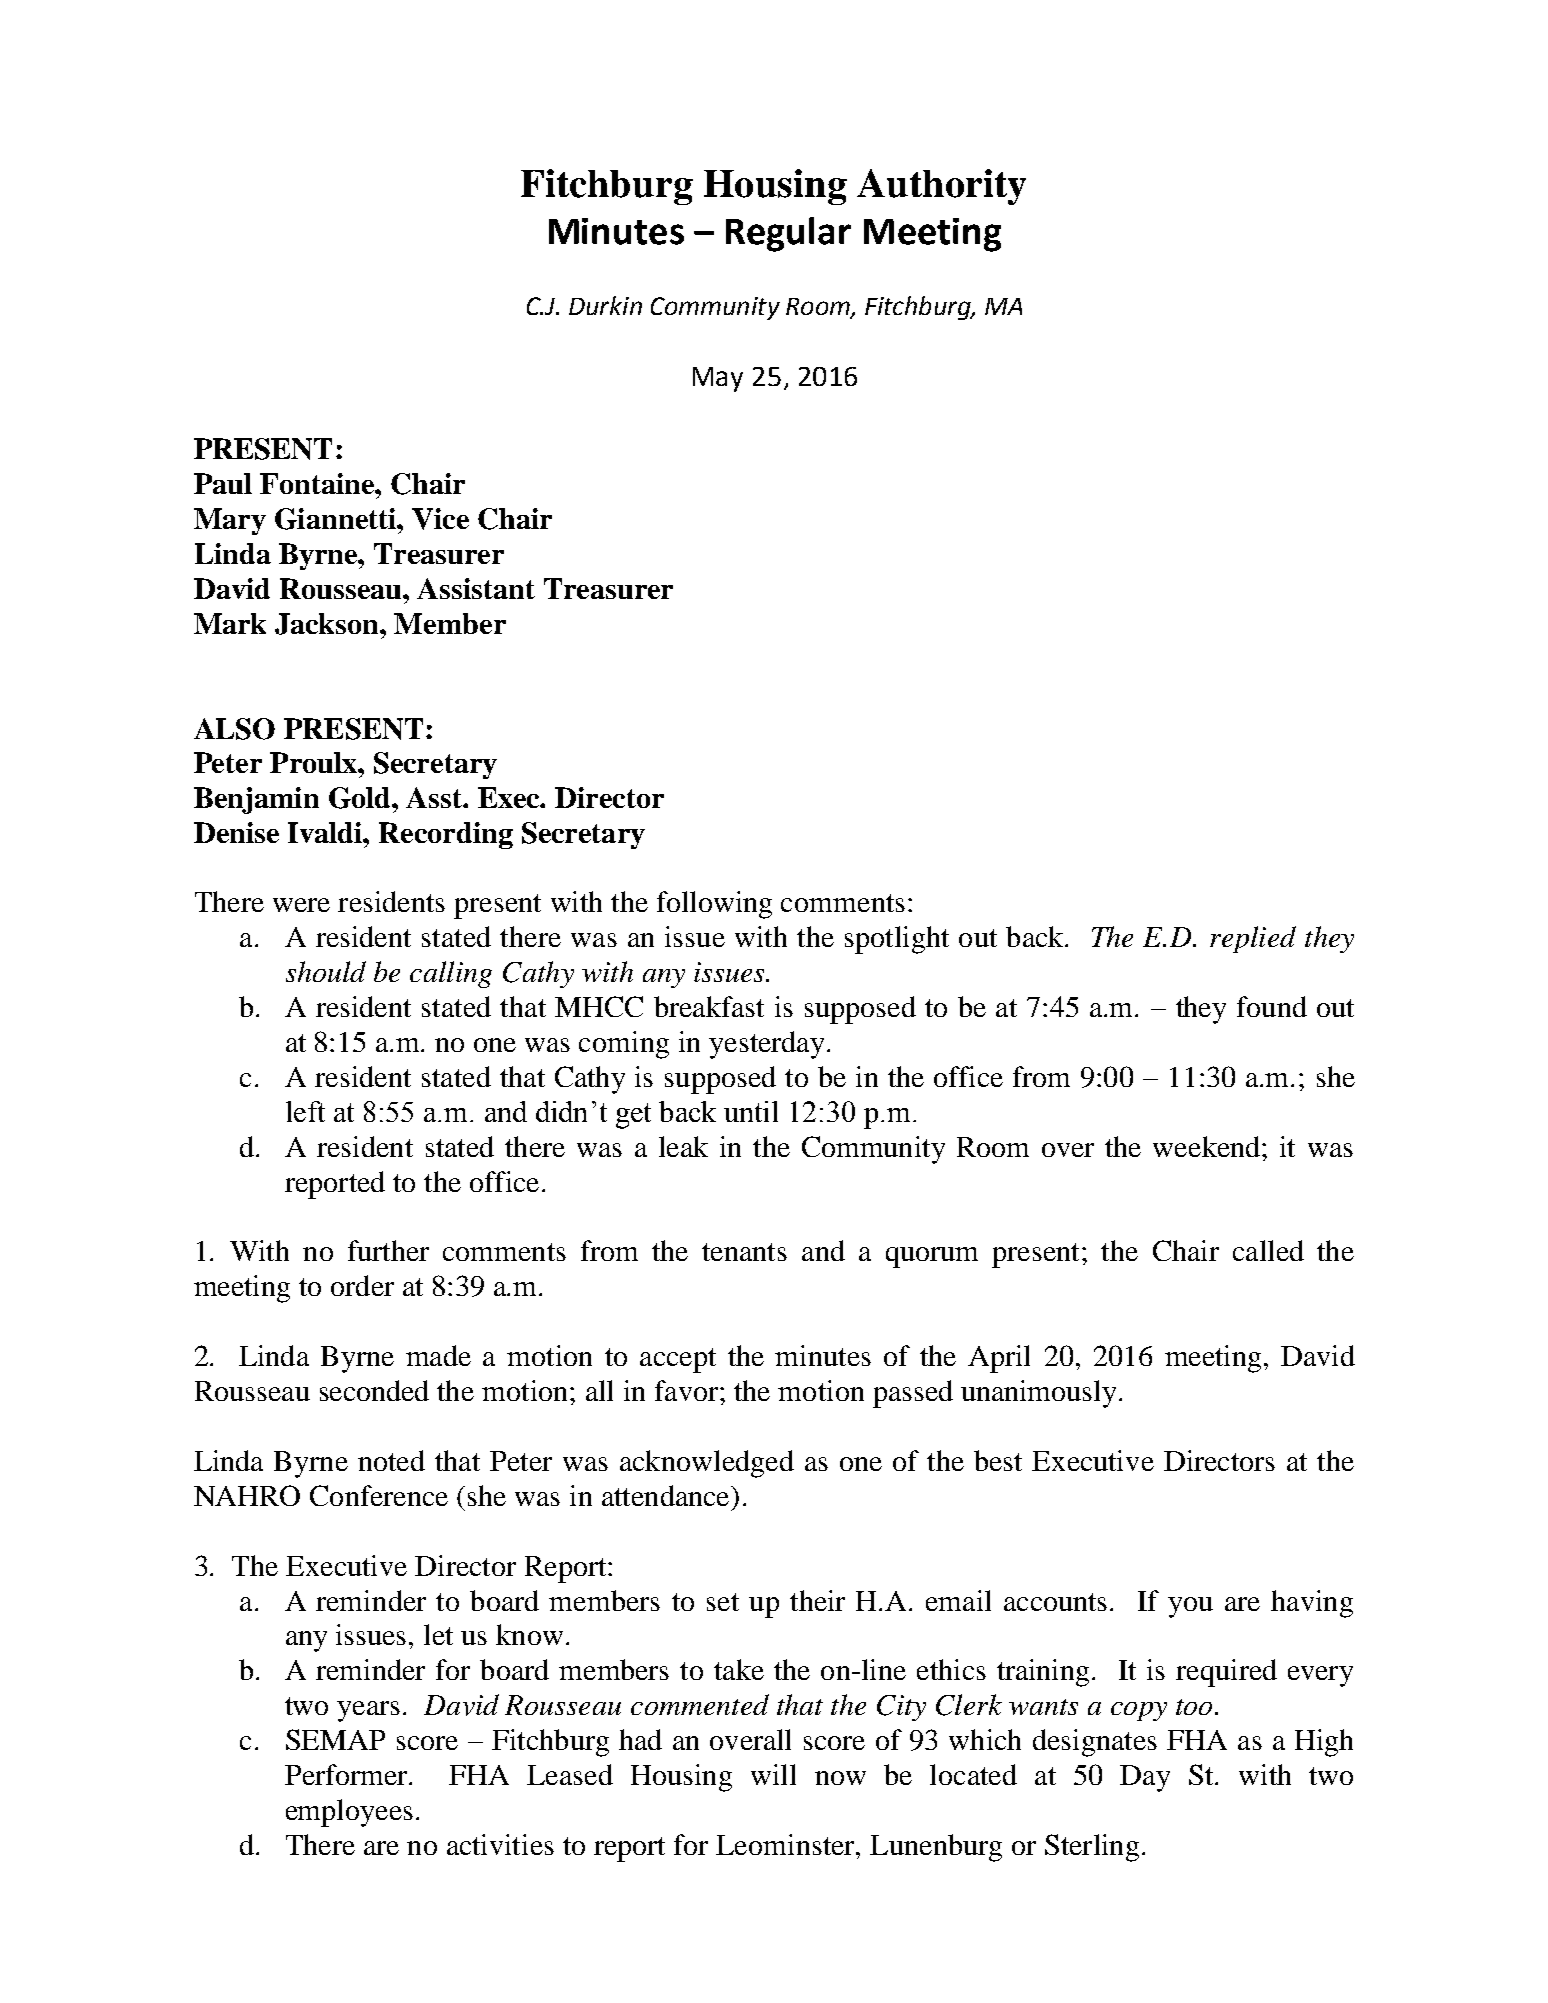  I want to click on Regular, so click(788, 234).
